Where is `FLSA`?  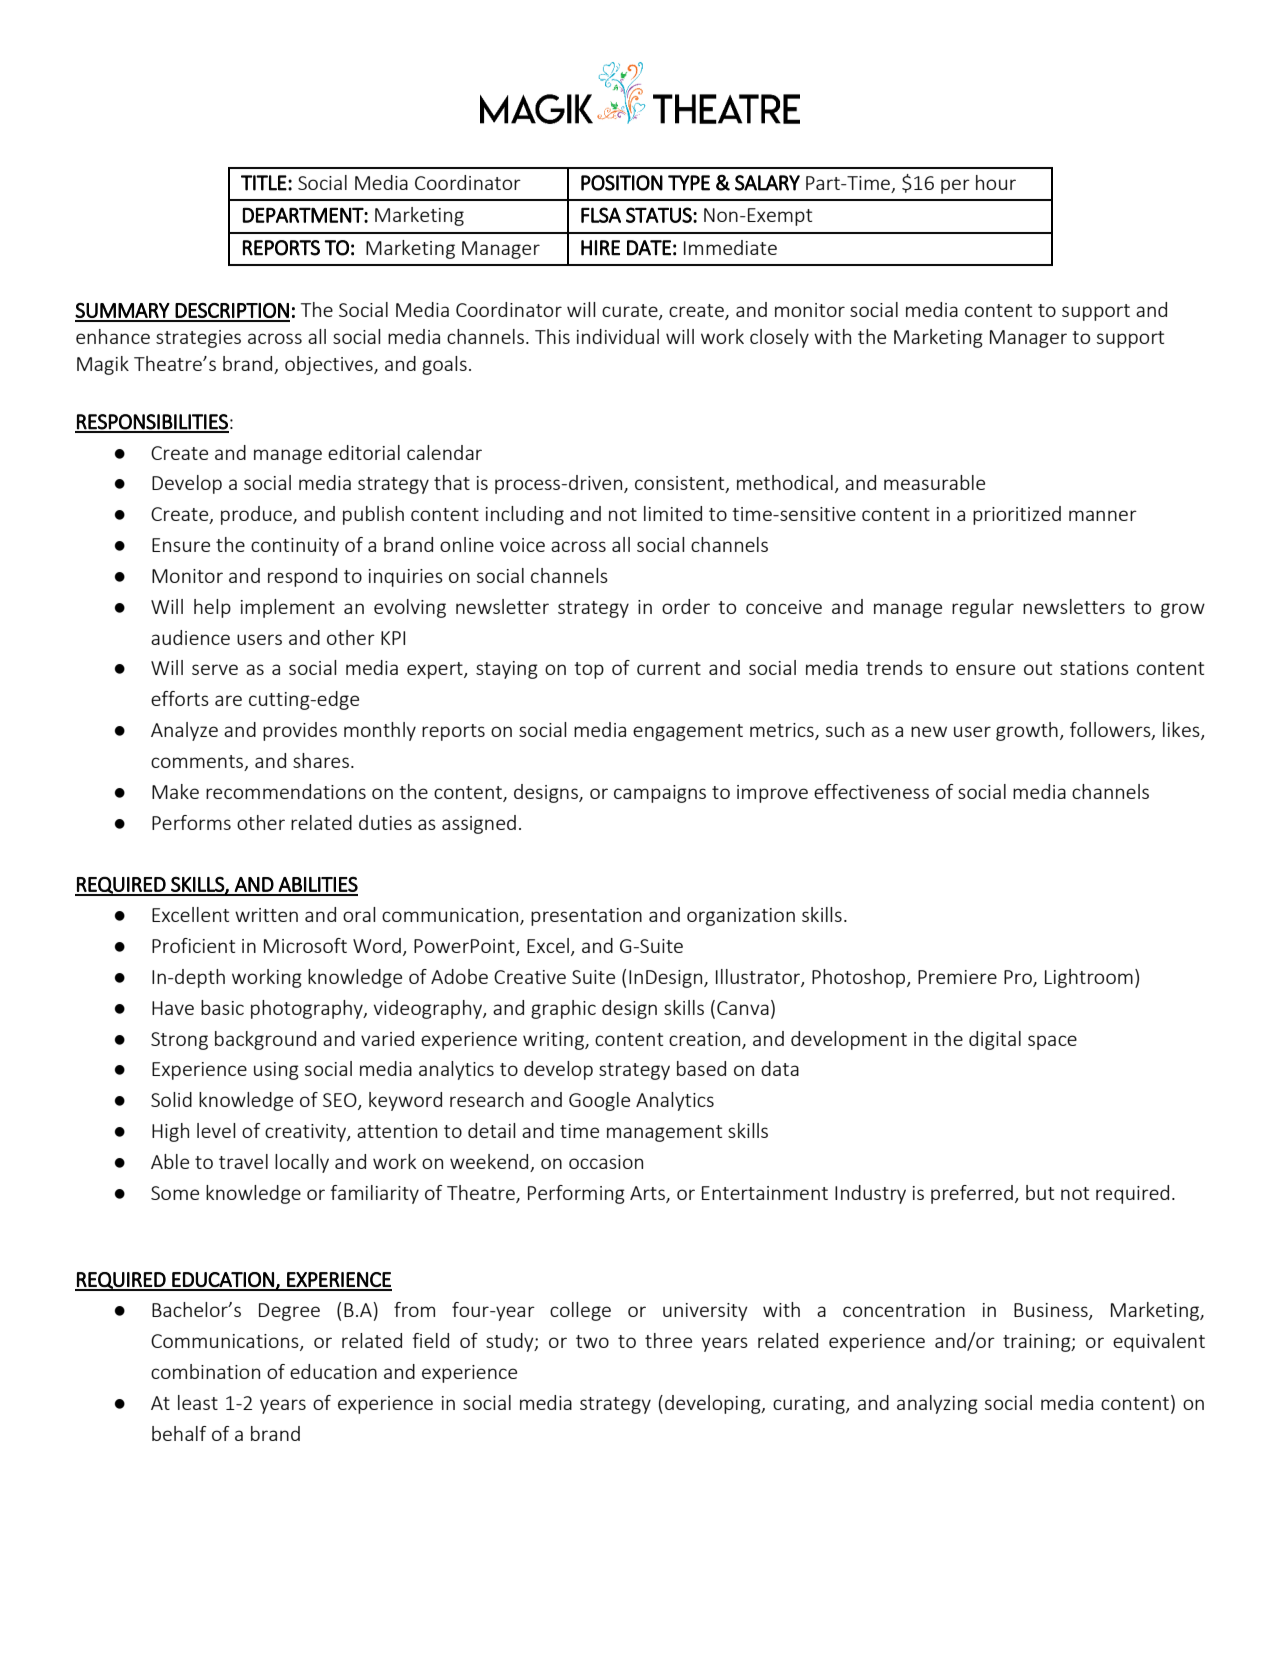 FLSA is located at coordinates (601, 215).
